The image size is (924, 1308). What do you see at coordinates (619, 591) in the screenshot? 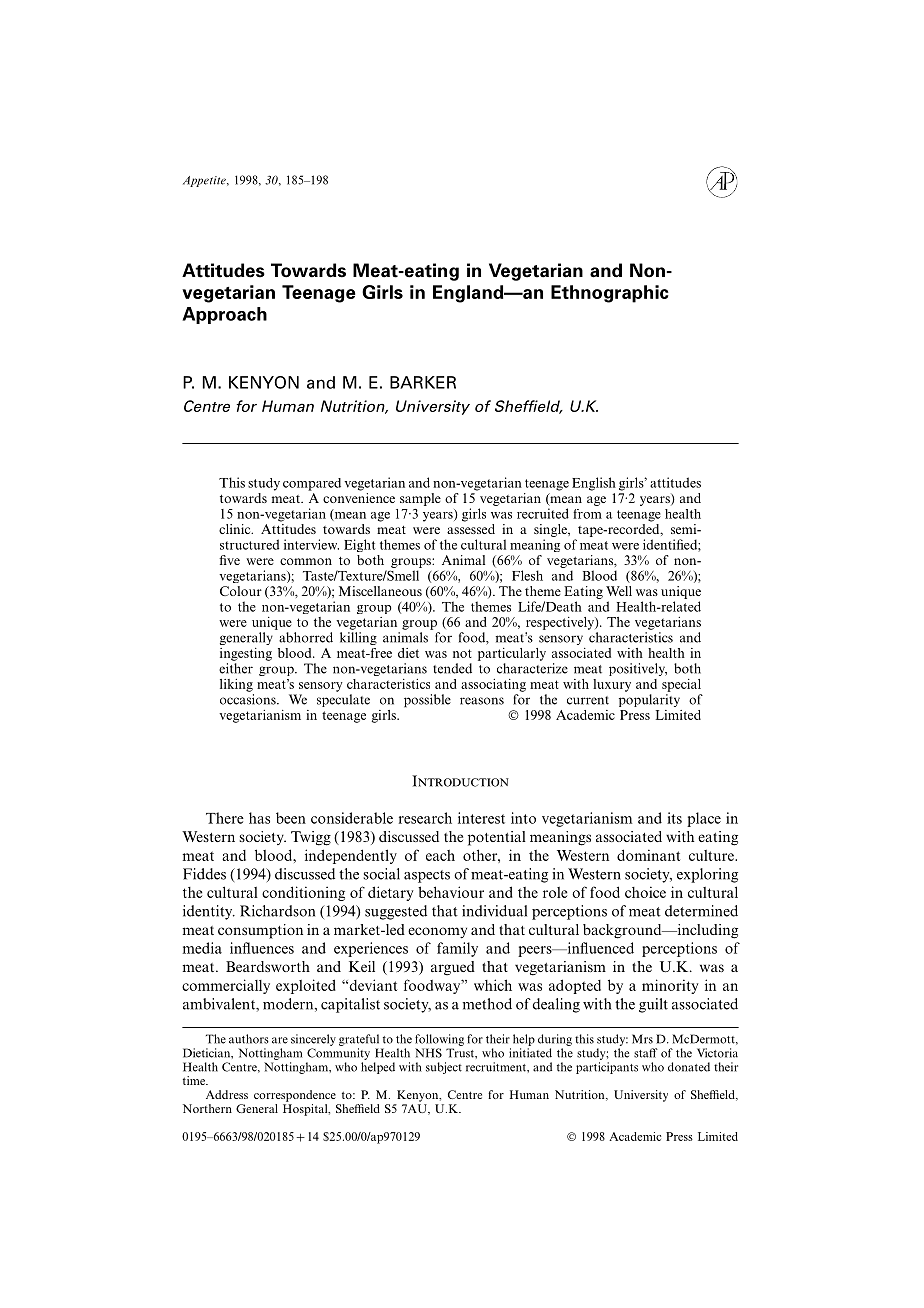
I see `Well` at bounding box center [619, 591].
